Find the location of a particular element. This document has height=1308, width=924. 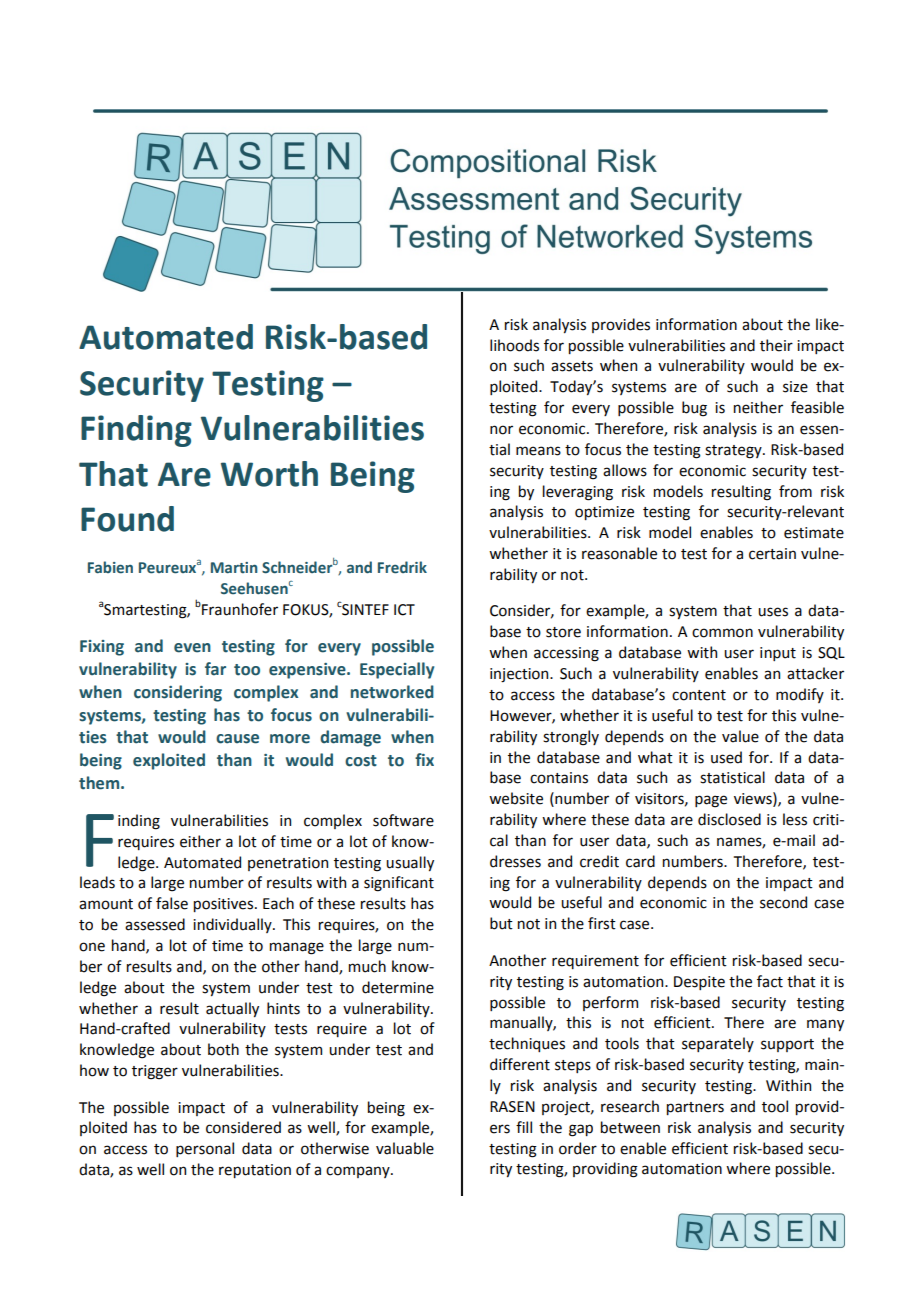

Worth is located at coordinates (269, 474).
